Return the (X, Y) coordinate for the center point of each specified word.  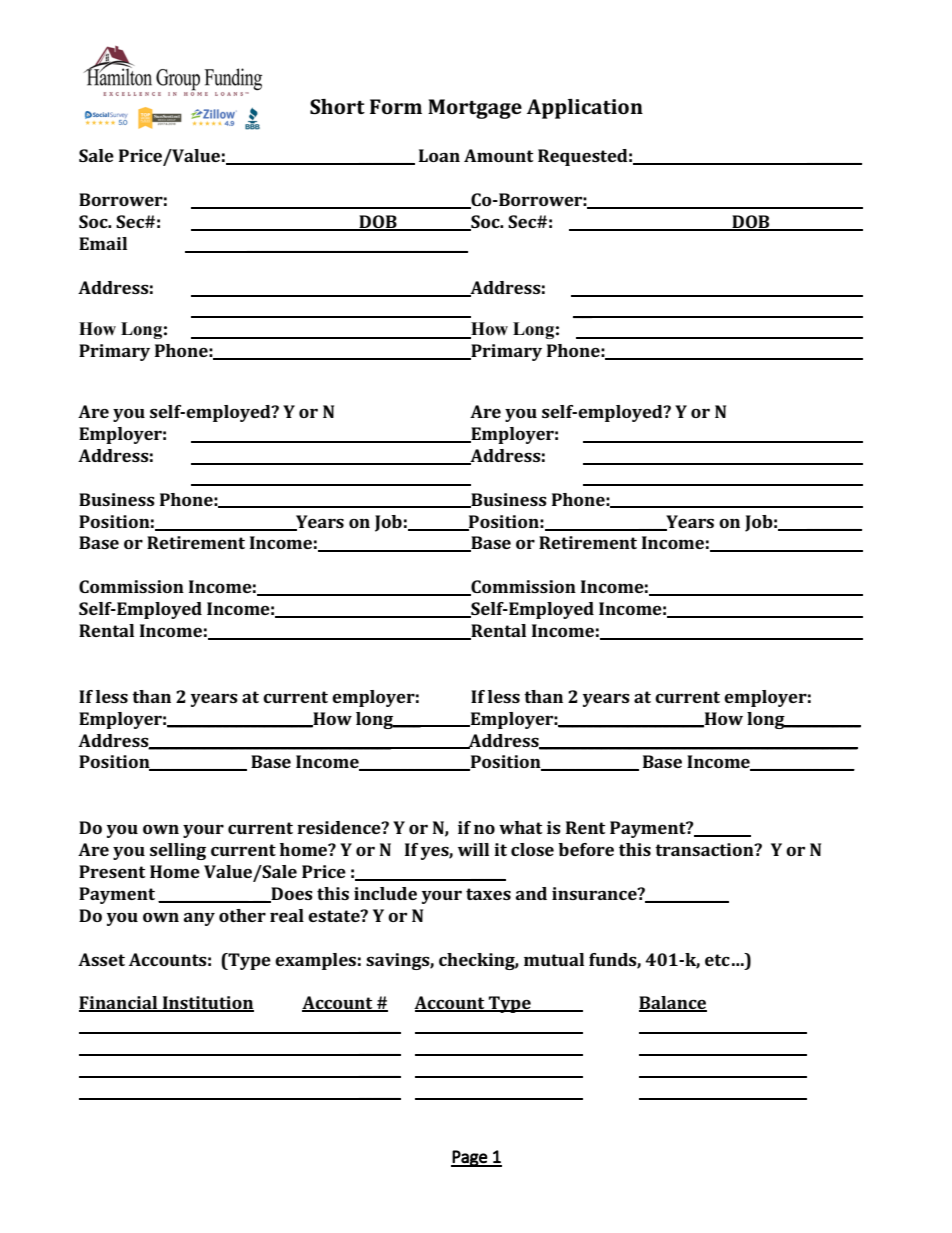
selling (178, 851)
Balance (673, 1004)
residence (340, 827)
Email (103, 243)
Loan (439, 155)
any (199, 919)
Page (470, 1158)
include (385, 893)
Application (585, 109)
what (520, 827)
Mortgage (475, 109)
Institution (207, 1004)
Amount (498, 155)
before (586, 849)
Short (337, 106)
